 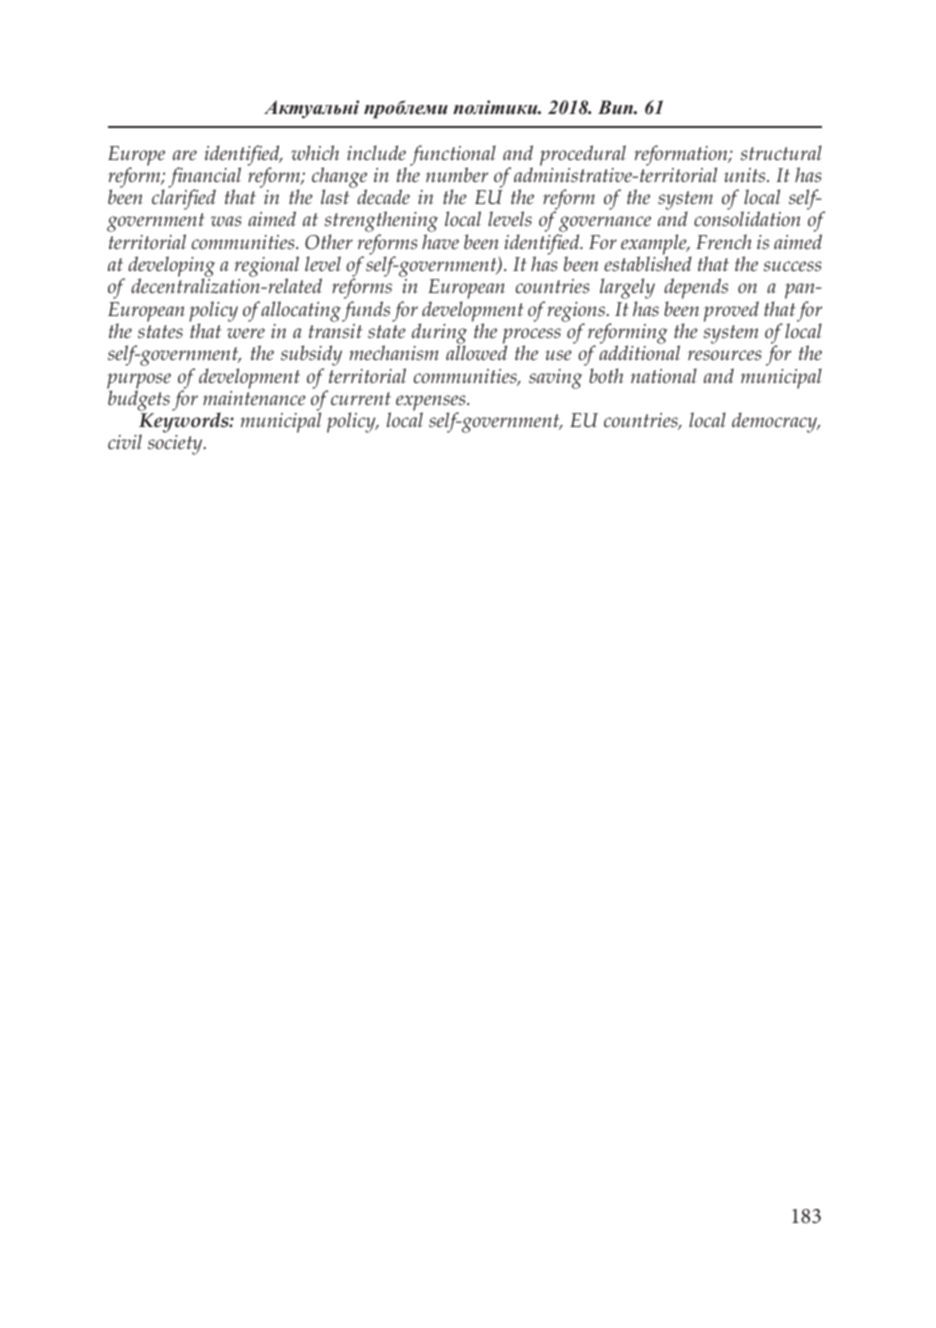 I want to click on depends, so click(x=696, y=290).
